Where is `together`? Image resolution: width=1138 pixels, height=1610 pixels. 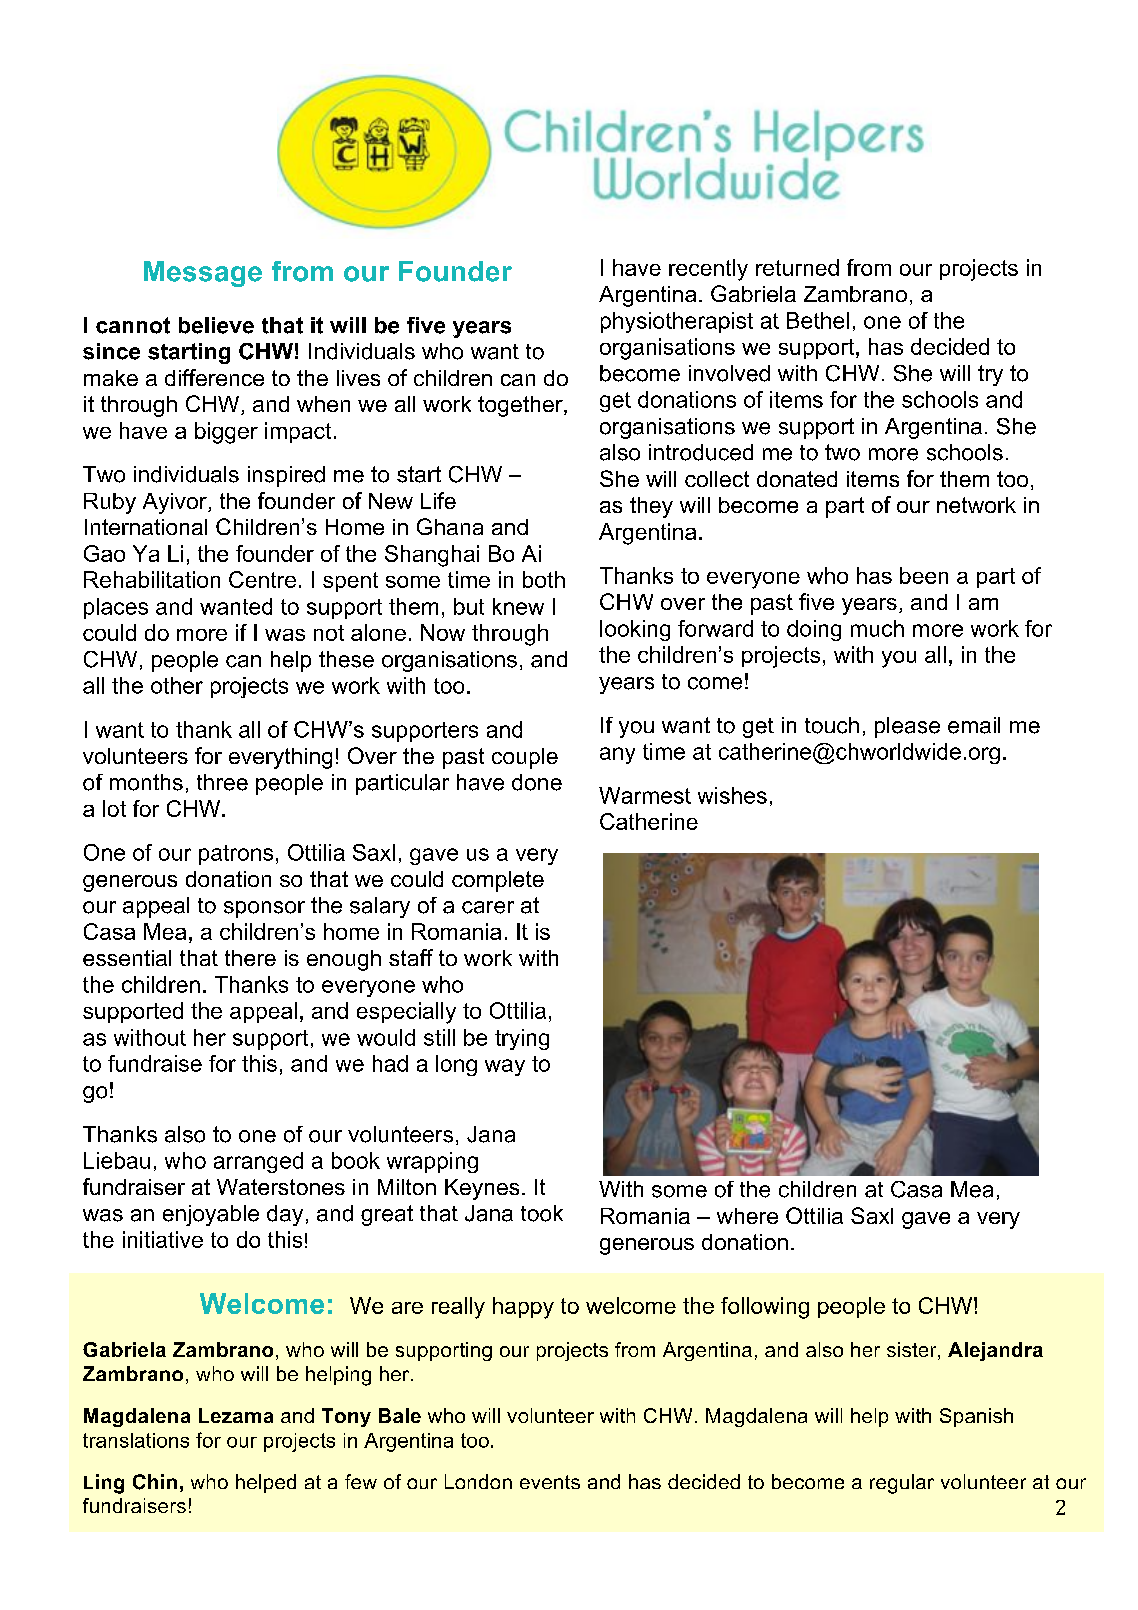 together is located at coordinates (521, 406).
